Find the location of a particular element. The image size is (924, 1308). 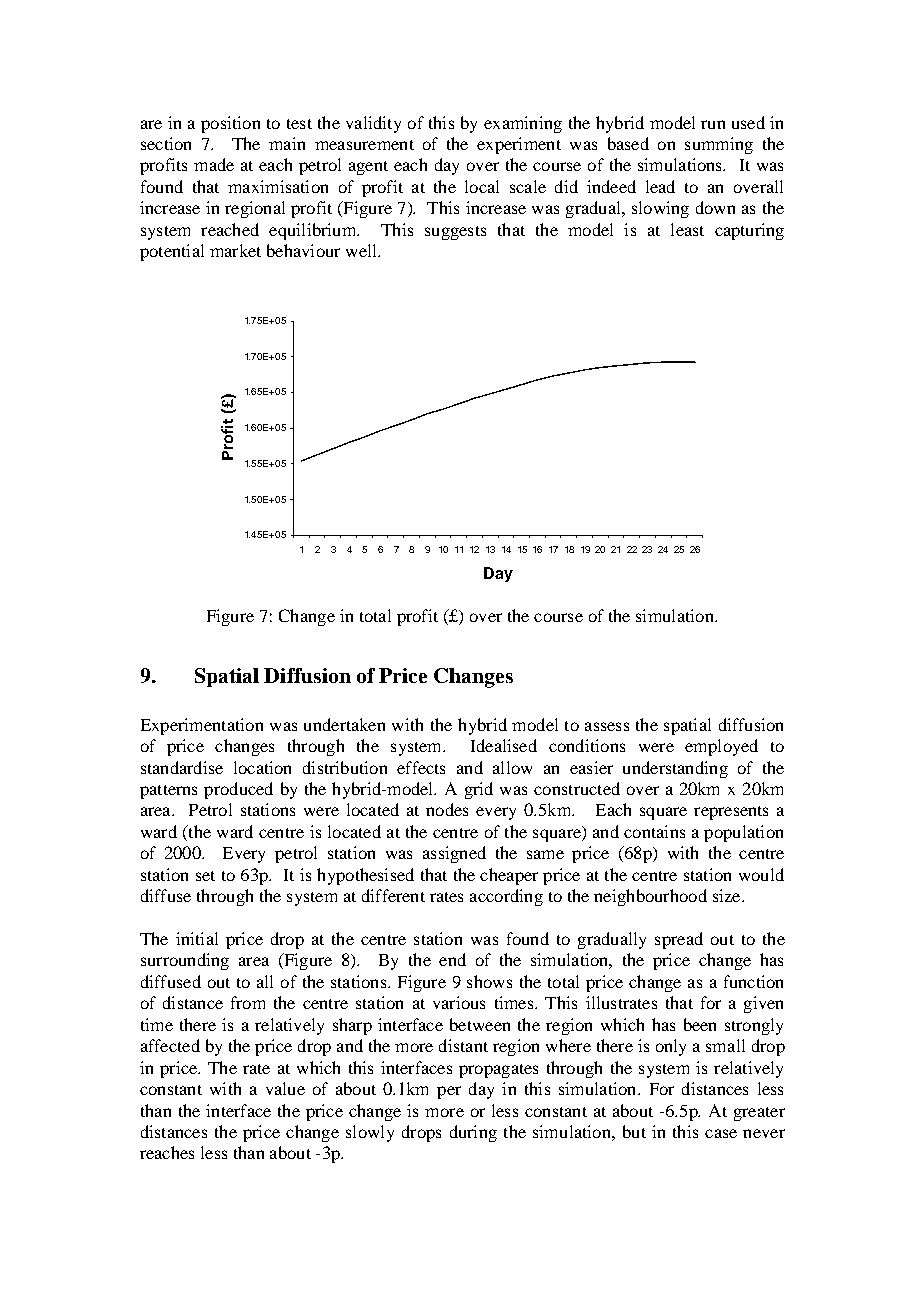

made is located at coordinates (214, 164).
